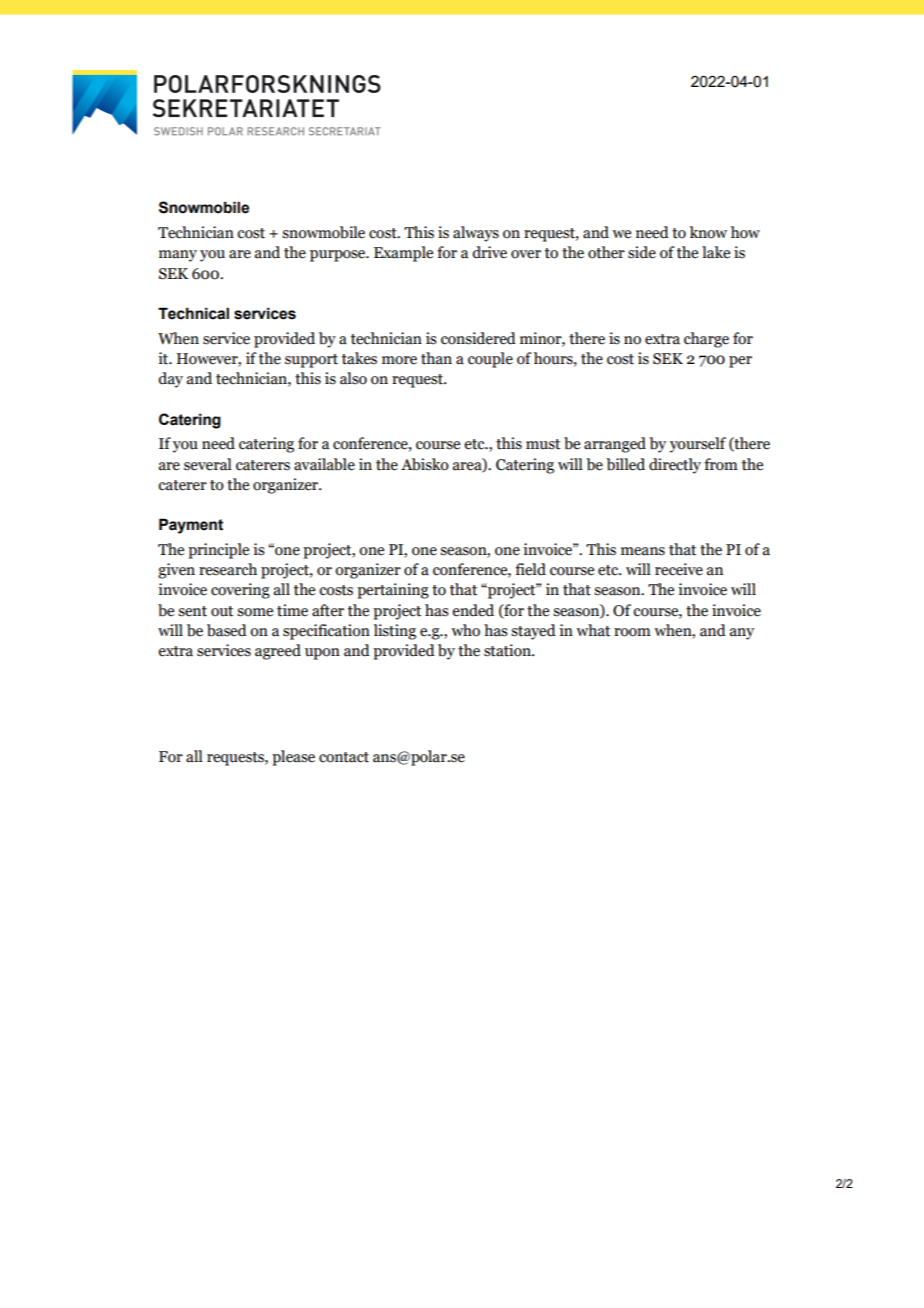  Describe the element at coordinates (208, 464) in the screenshot. I see `several` at that location.
